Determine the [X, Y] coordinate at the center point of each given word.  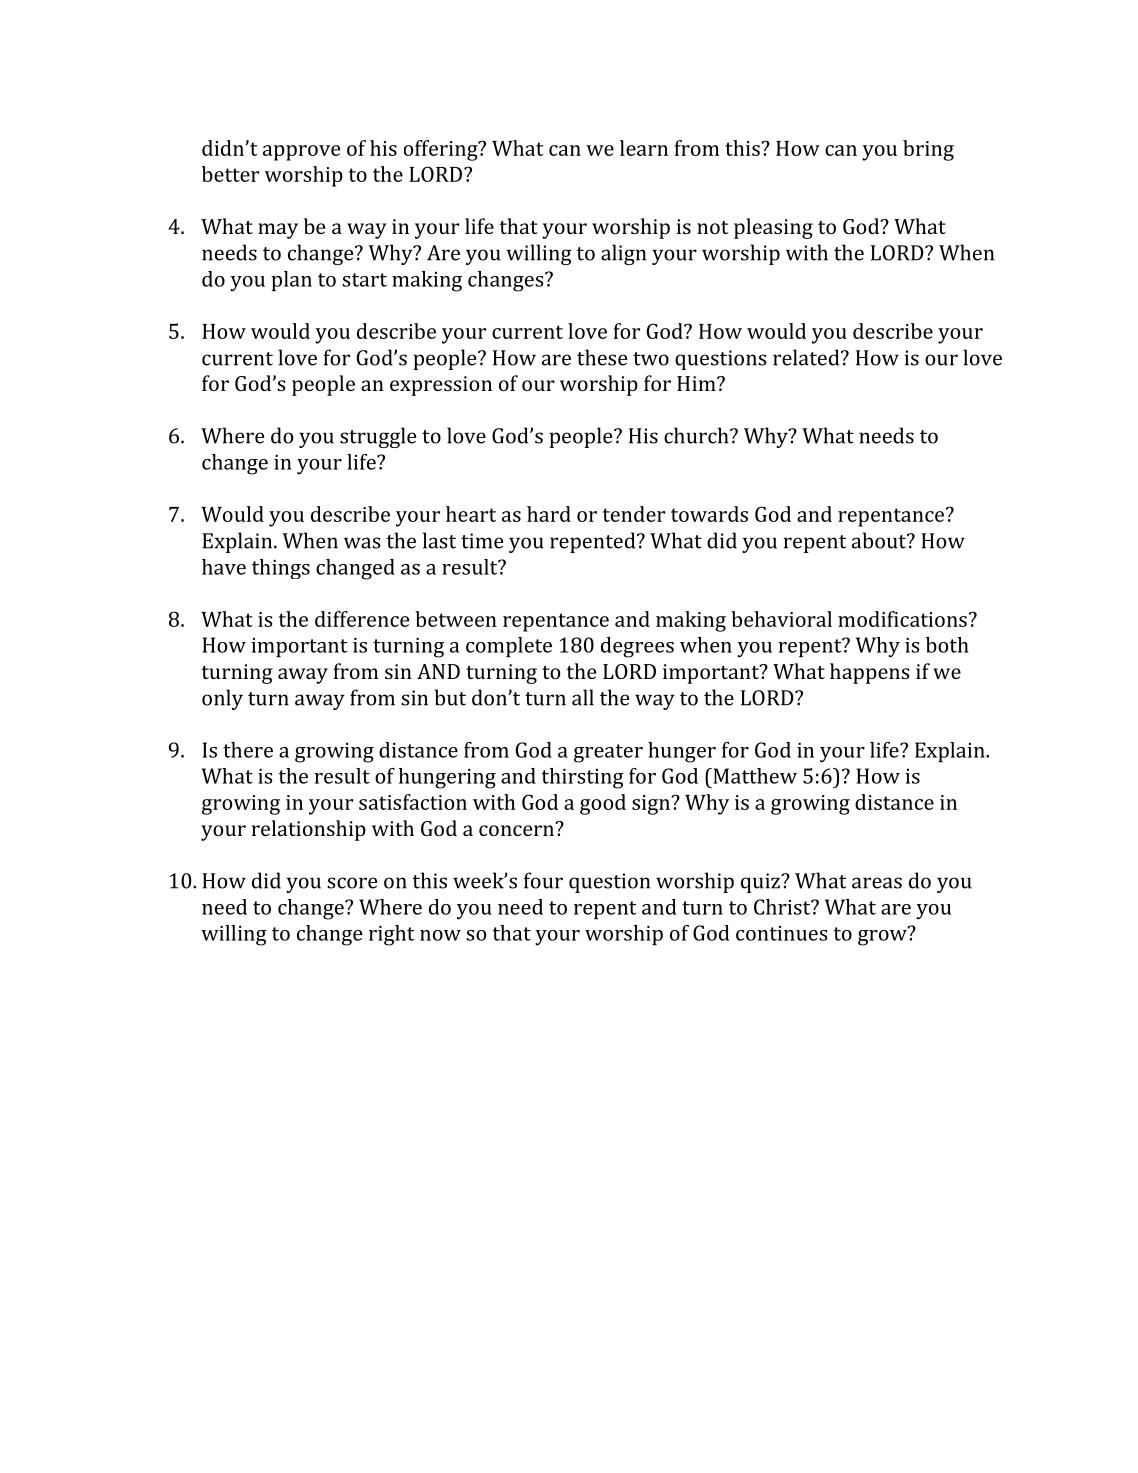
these [602, 357]
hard [549, 514]
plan [291, 281]
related [807, 357]
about [880, 540]
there [248, 750]
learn [644, 148]
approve [301, 153]
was [362, 543]
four [543, 880]
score [352, 883]
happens [869, 673]
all [583, 697]
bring [928, 150]
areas [877, 883]
